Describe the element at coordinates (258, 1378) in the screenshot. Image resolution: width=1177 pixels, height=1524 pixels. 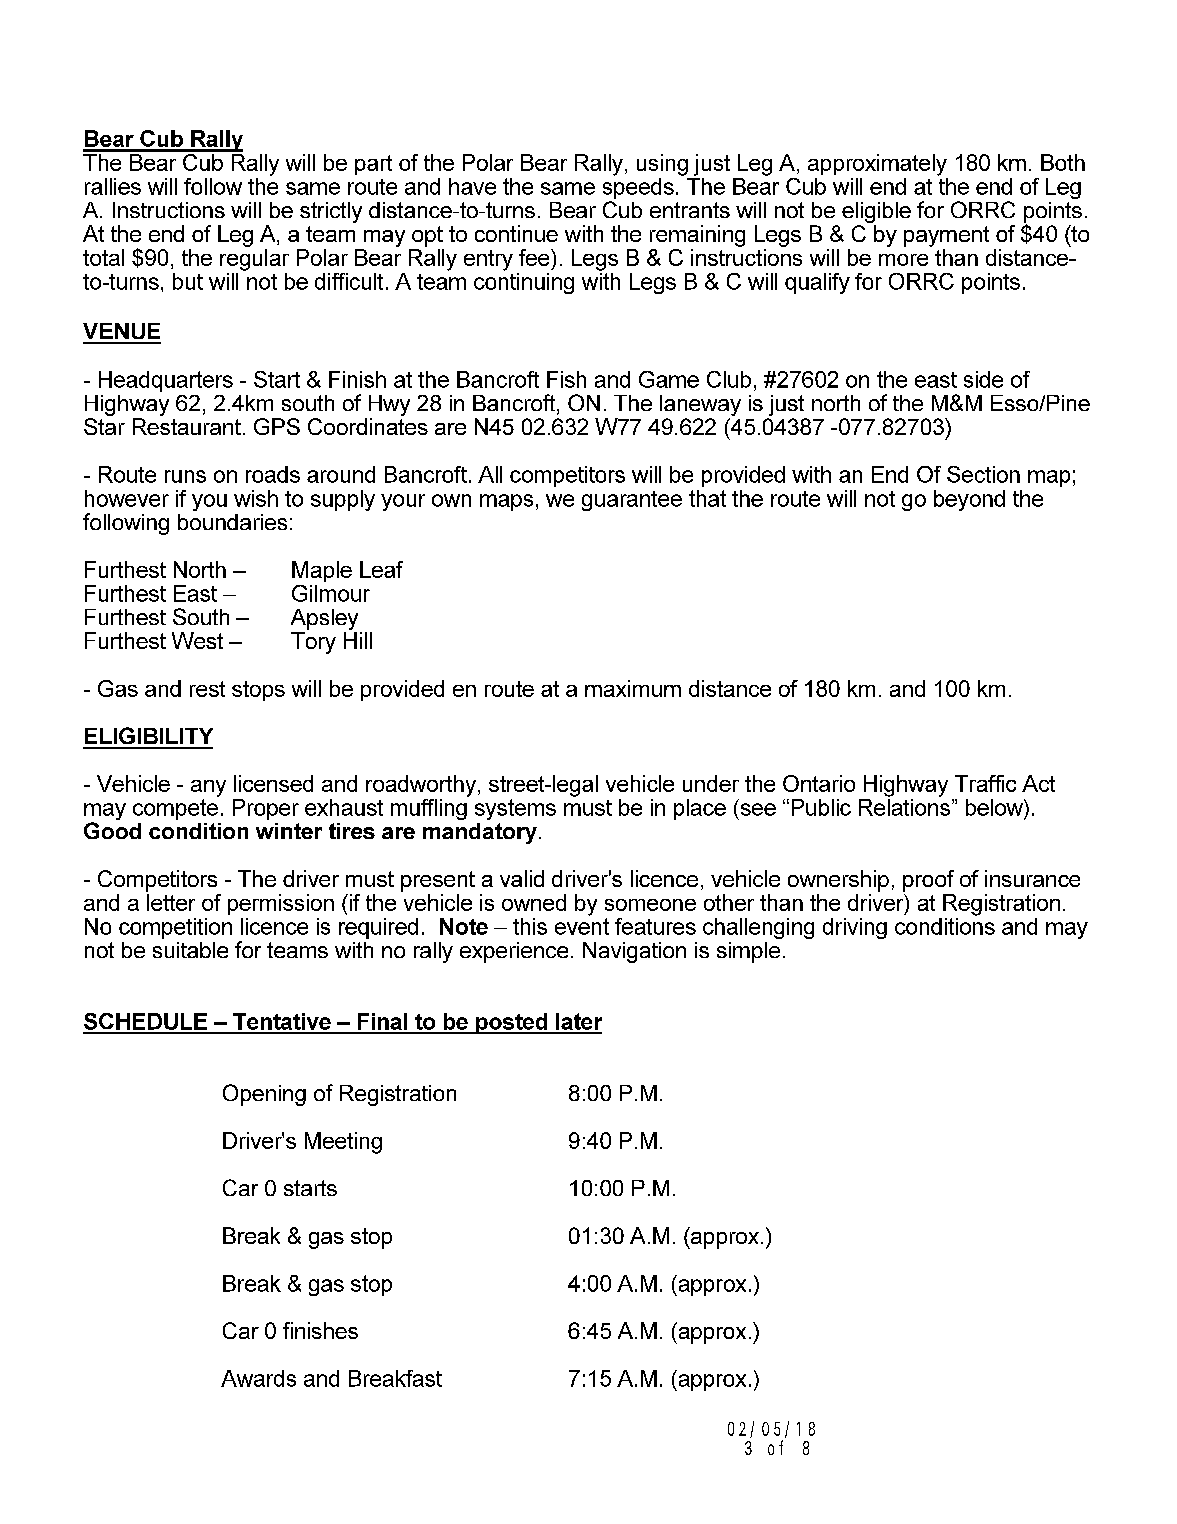
I see `Awards` at that location.
